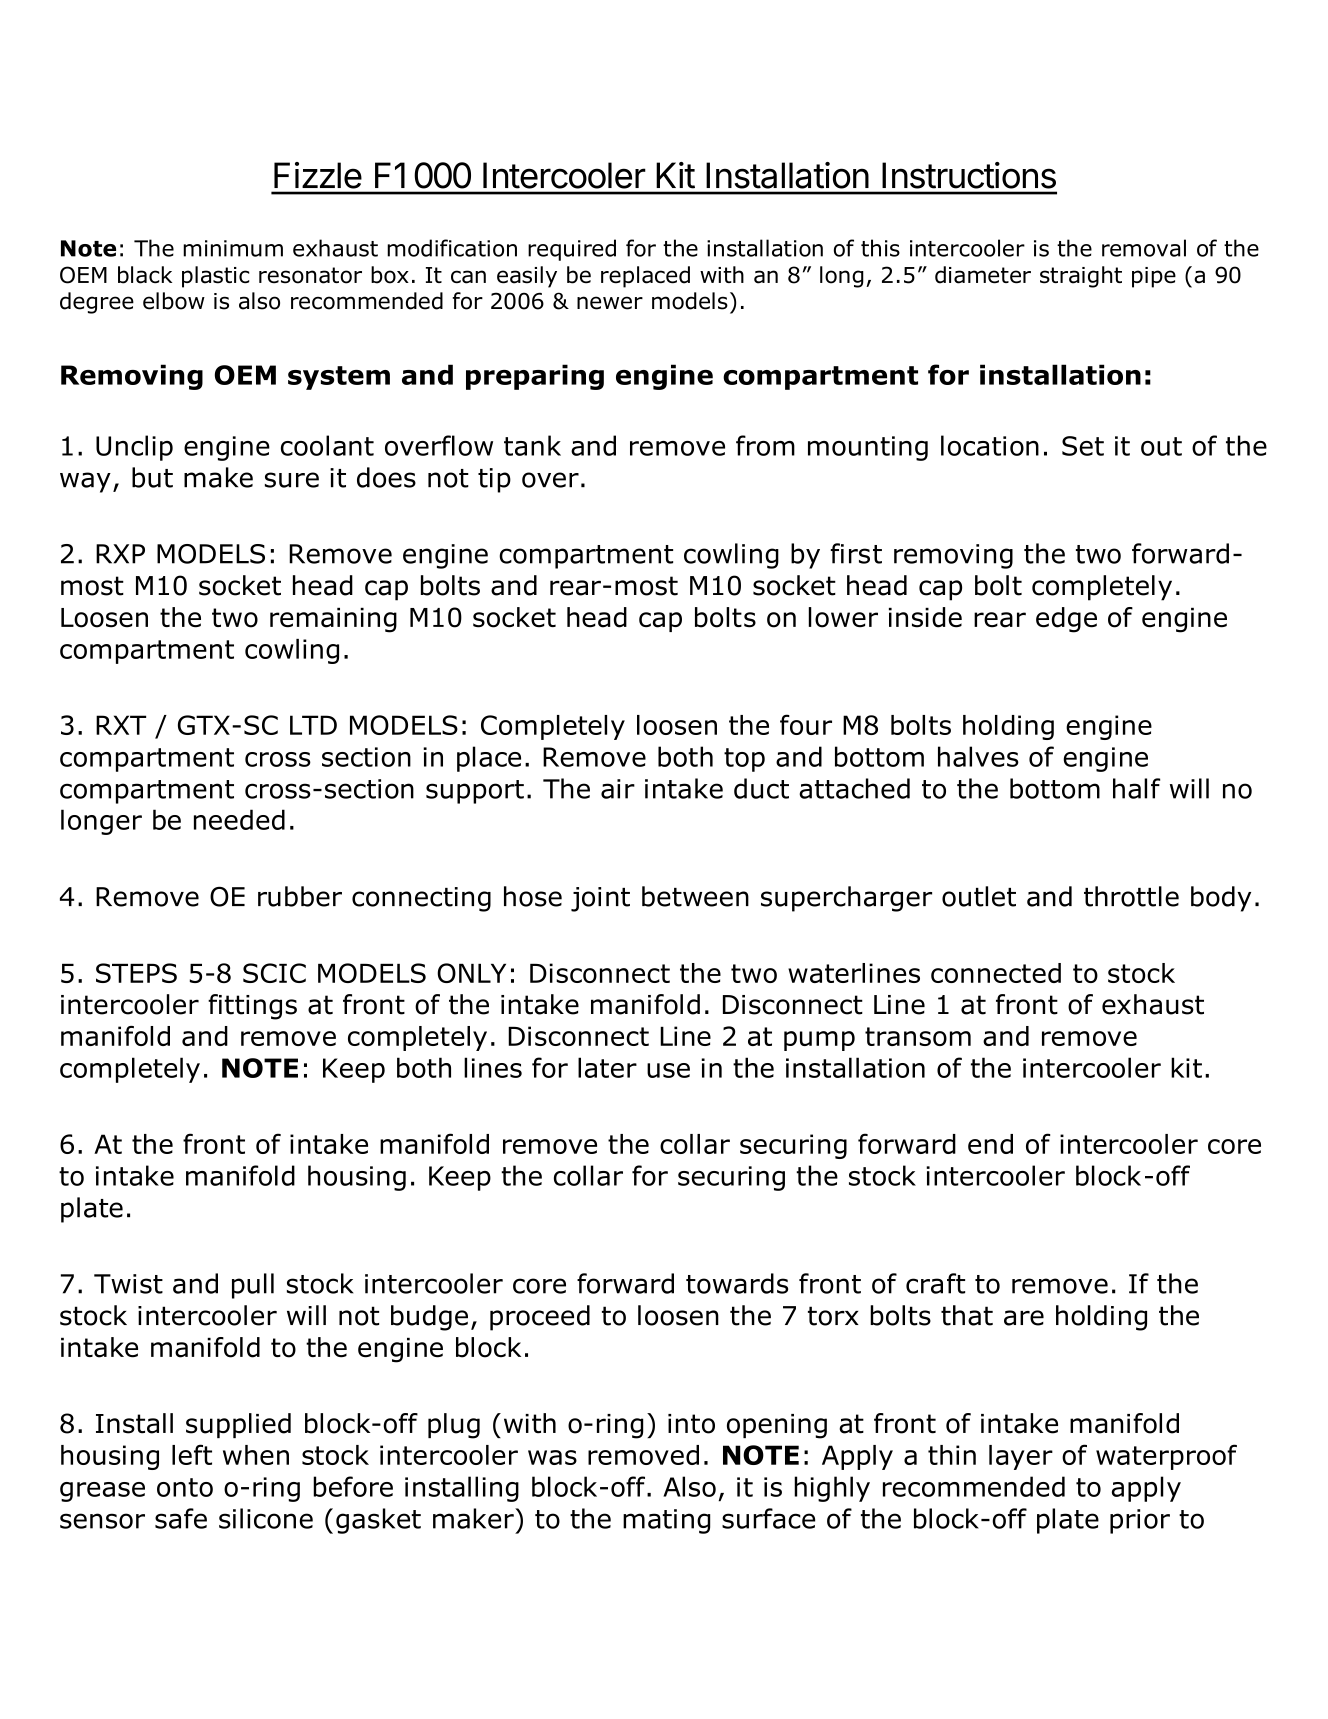  I want to click on lower, so click(843, 617).
